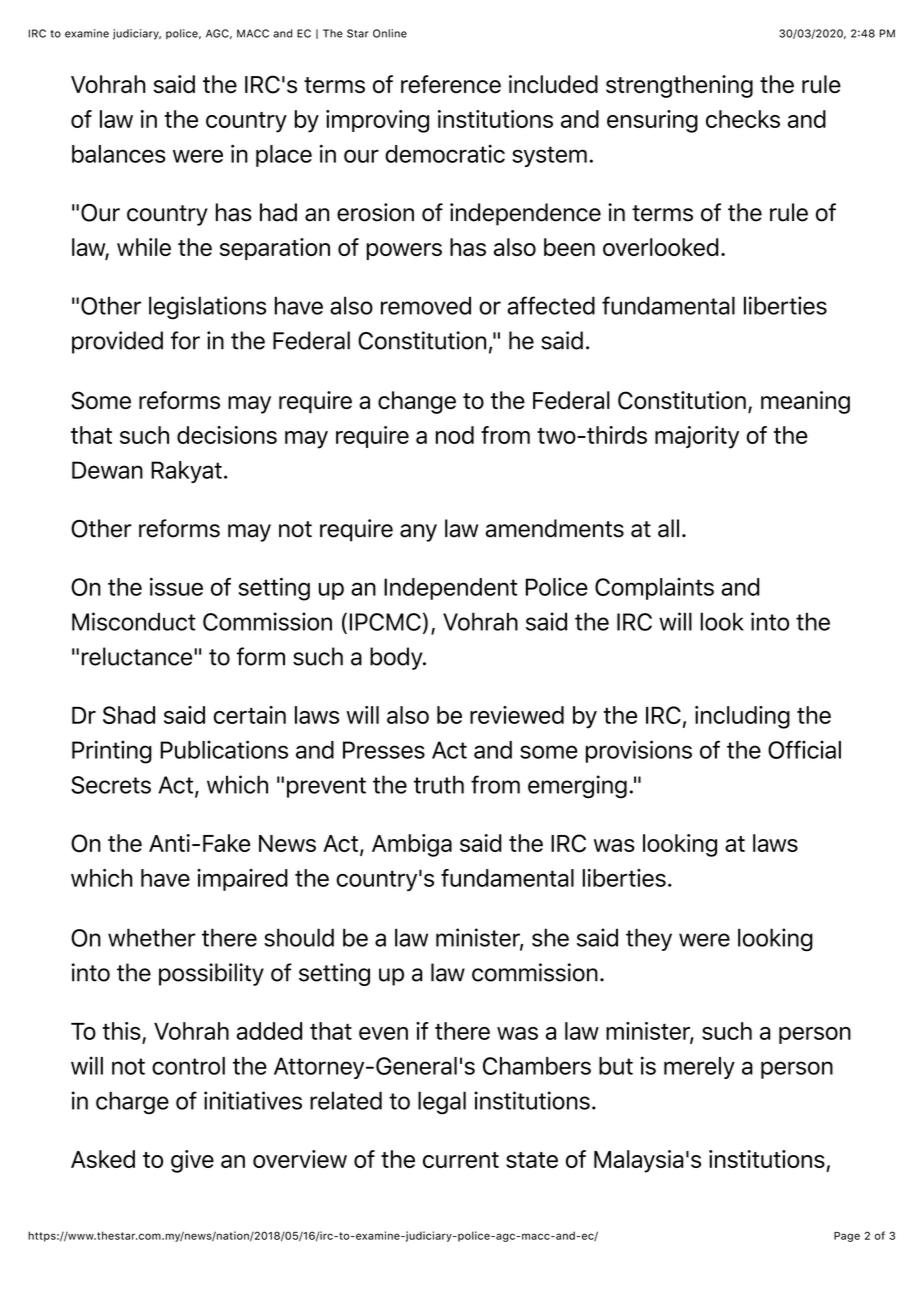 The width and height of the document is (924, 1308). What do you see at coordinates (450, 589) in the document?
I see `Independent` at bounding box center [450, 589].
